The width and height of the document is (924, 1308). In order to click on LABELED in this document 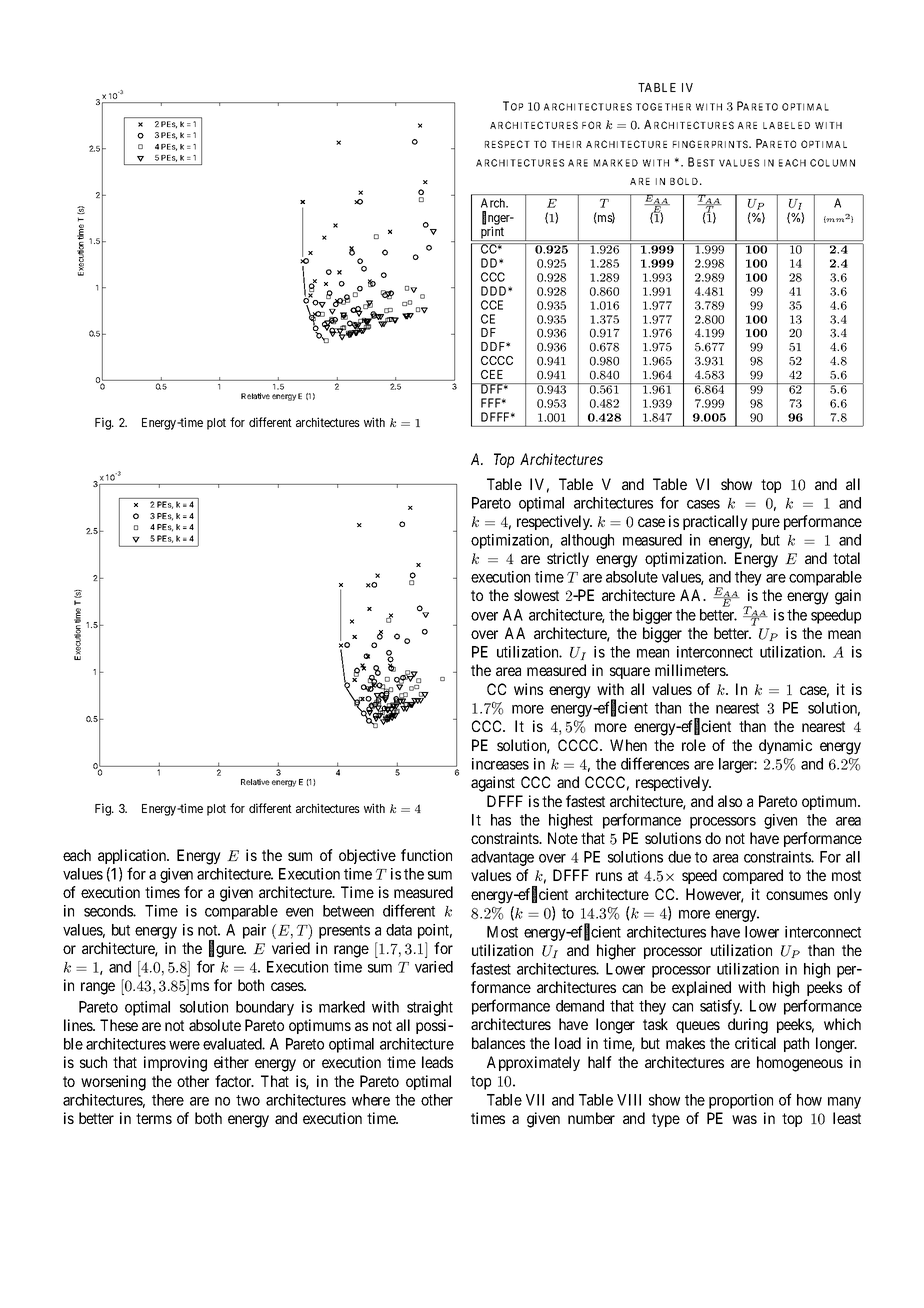, I will do `click(786, 125)`.
